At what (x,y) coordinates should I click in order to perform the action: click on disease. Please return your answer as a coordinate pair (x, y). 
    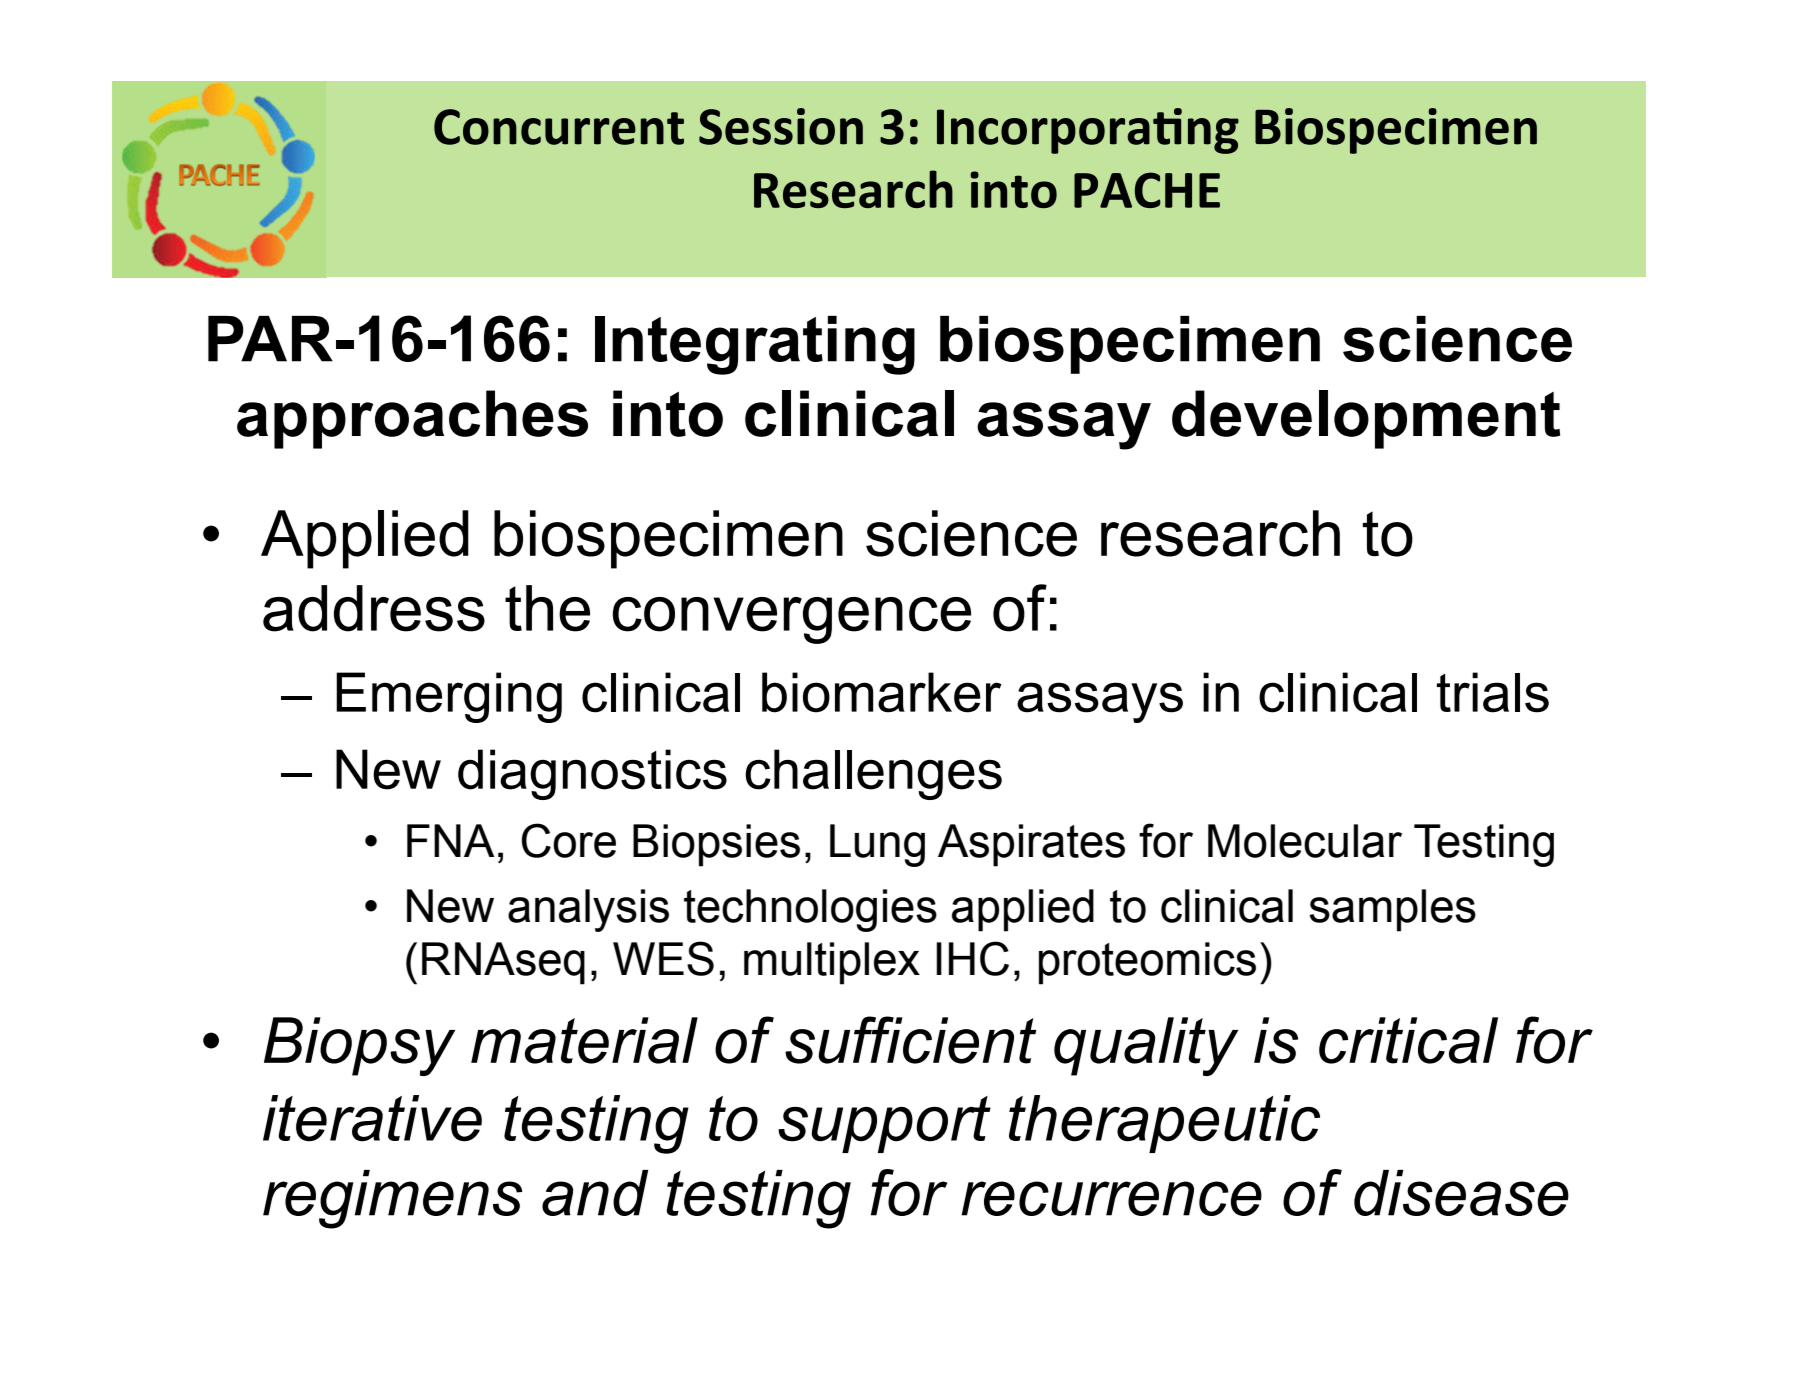
    Looking at the image, I should click on (1461, 1193).
